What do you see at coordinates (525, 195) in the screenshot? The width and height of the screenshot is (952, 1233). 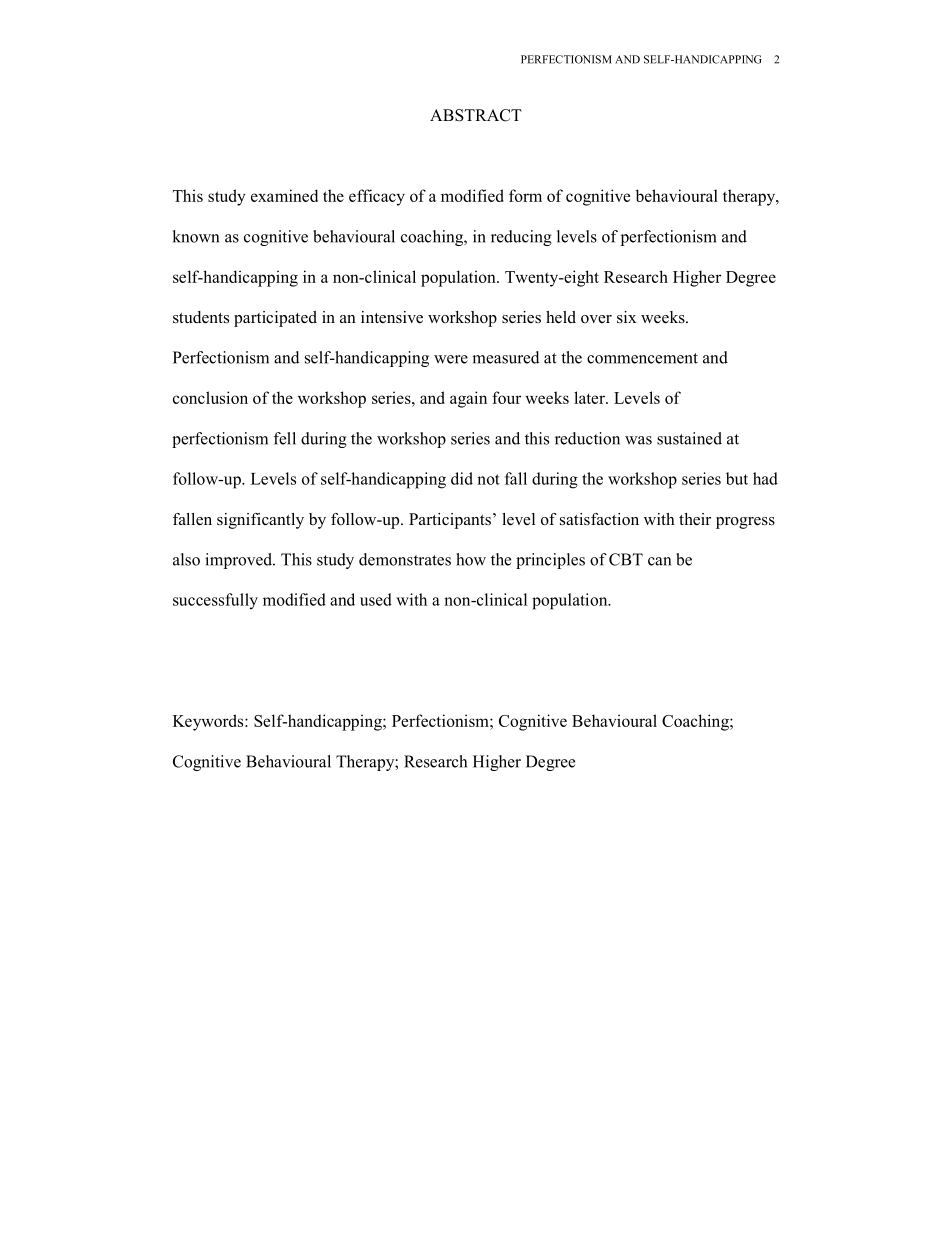 I see `form` at bounding box center [525, 195].
